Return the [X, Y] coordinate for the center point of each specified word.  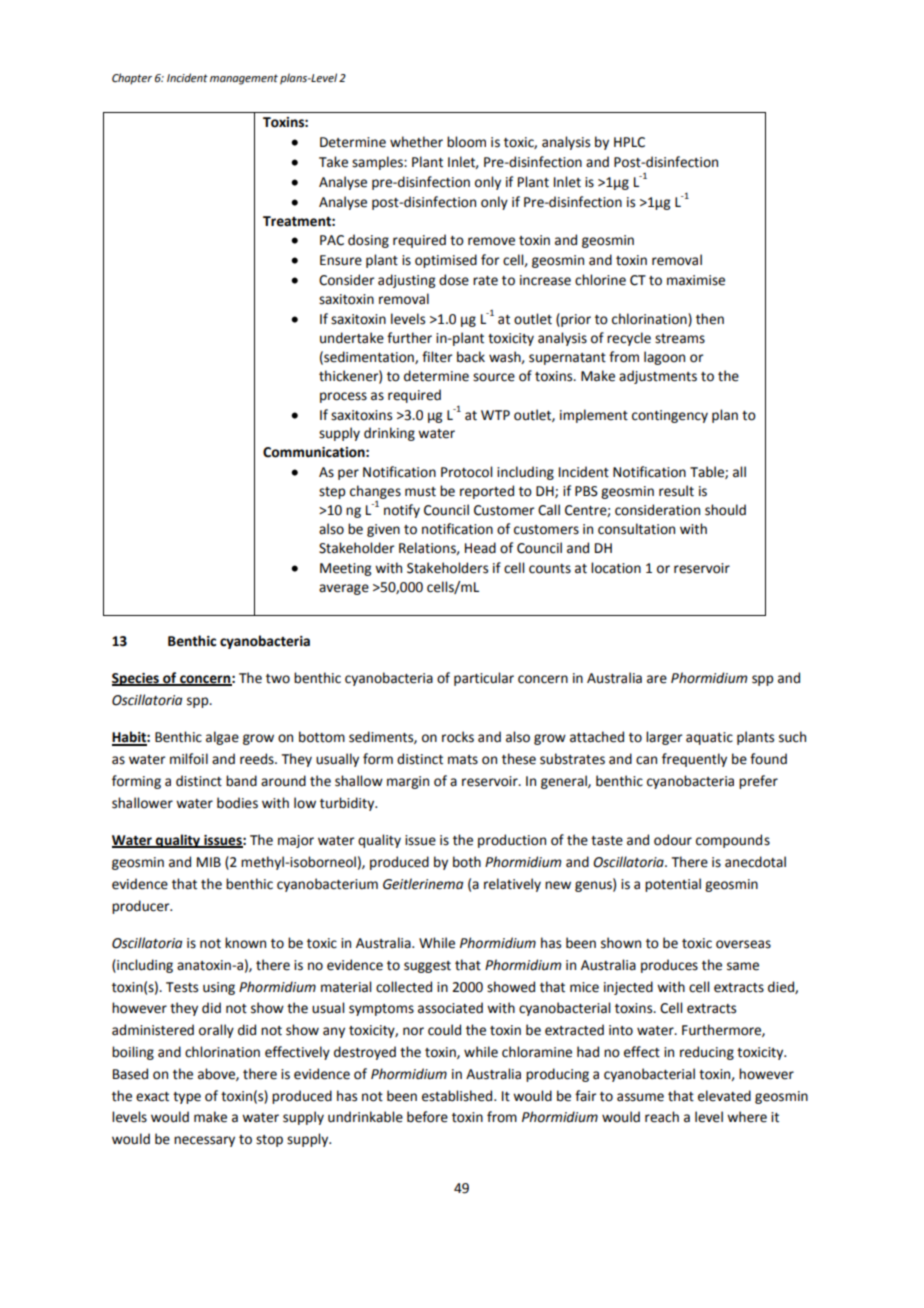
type [187, 1098]
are [657, 679]
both [467, 862]
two [278, 679]
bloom [466, 142]
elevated [724, 1096]
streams [680, 339]
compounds [733, 841]
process [343, 397]
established [458, 1096]
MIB [209, 862]
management [244, 79]
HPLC [629, 142]
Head [480, 548]
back [471, 357]
